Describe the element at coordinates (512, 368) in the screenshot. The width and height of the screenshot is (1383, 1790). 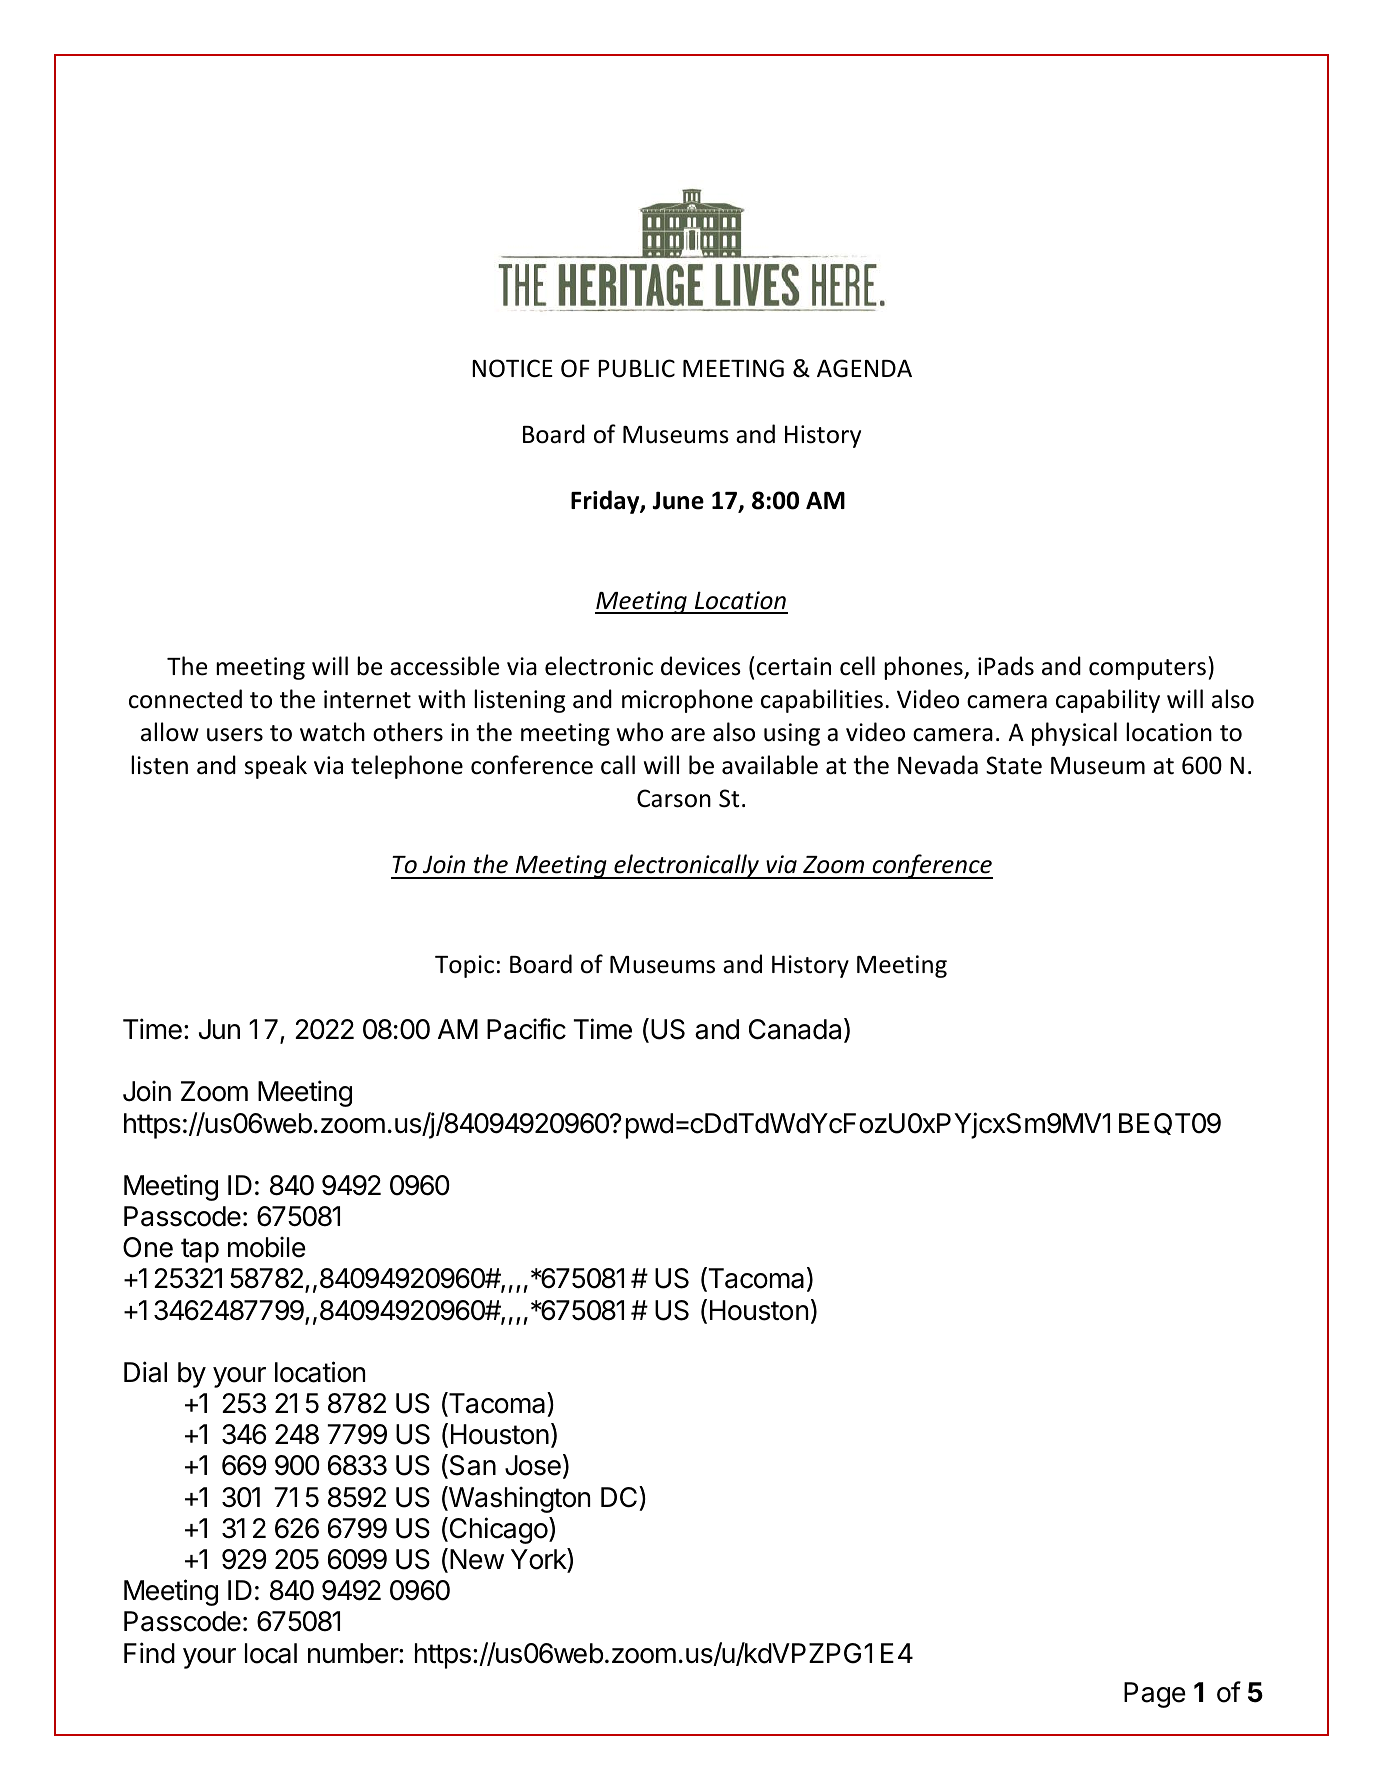
I see `NOTICE` at that location.
